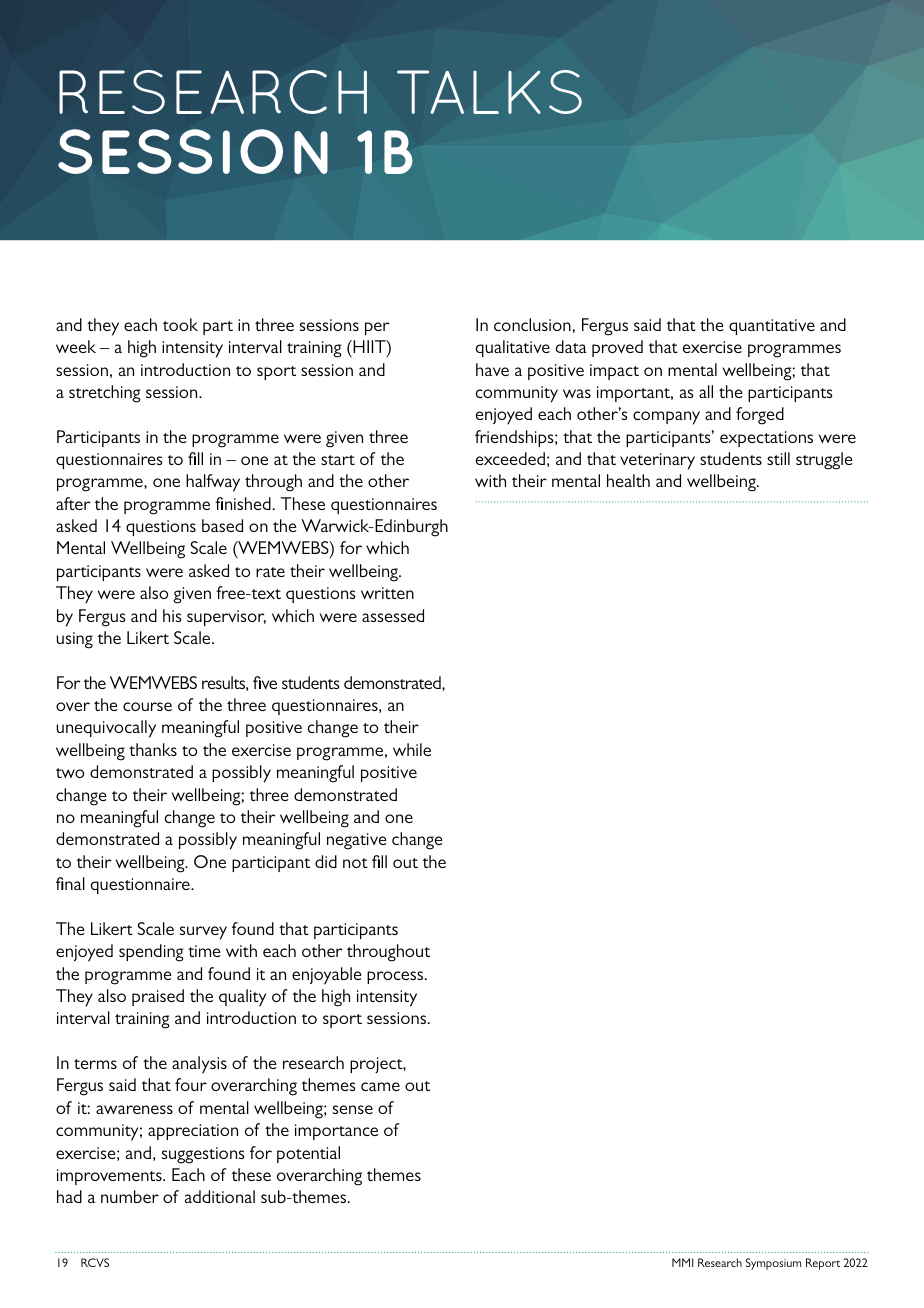  Describe the element at coordinates (412, 749) in the page. I see `while` at that location.
